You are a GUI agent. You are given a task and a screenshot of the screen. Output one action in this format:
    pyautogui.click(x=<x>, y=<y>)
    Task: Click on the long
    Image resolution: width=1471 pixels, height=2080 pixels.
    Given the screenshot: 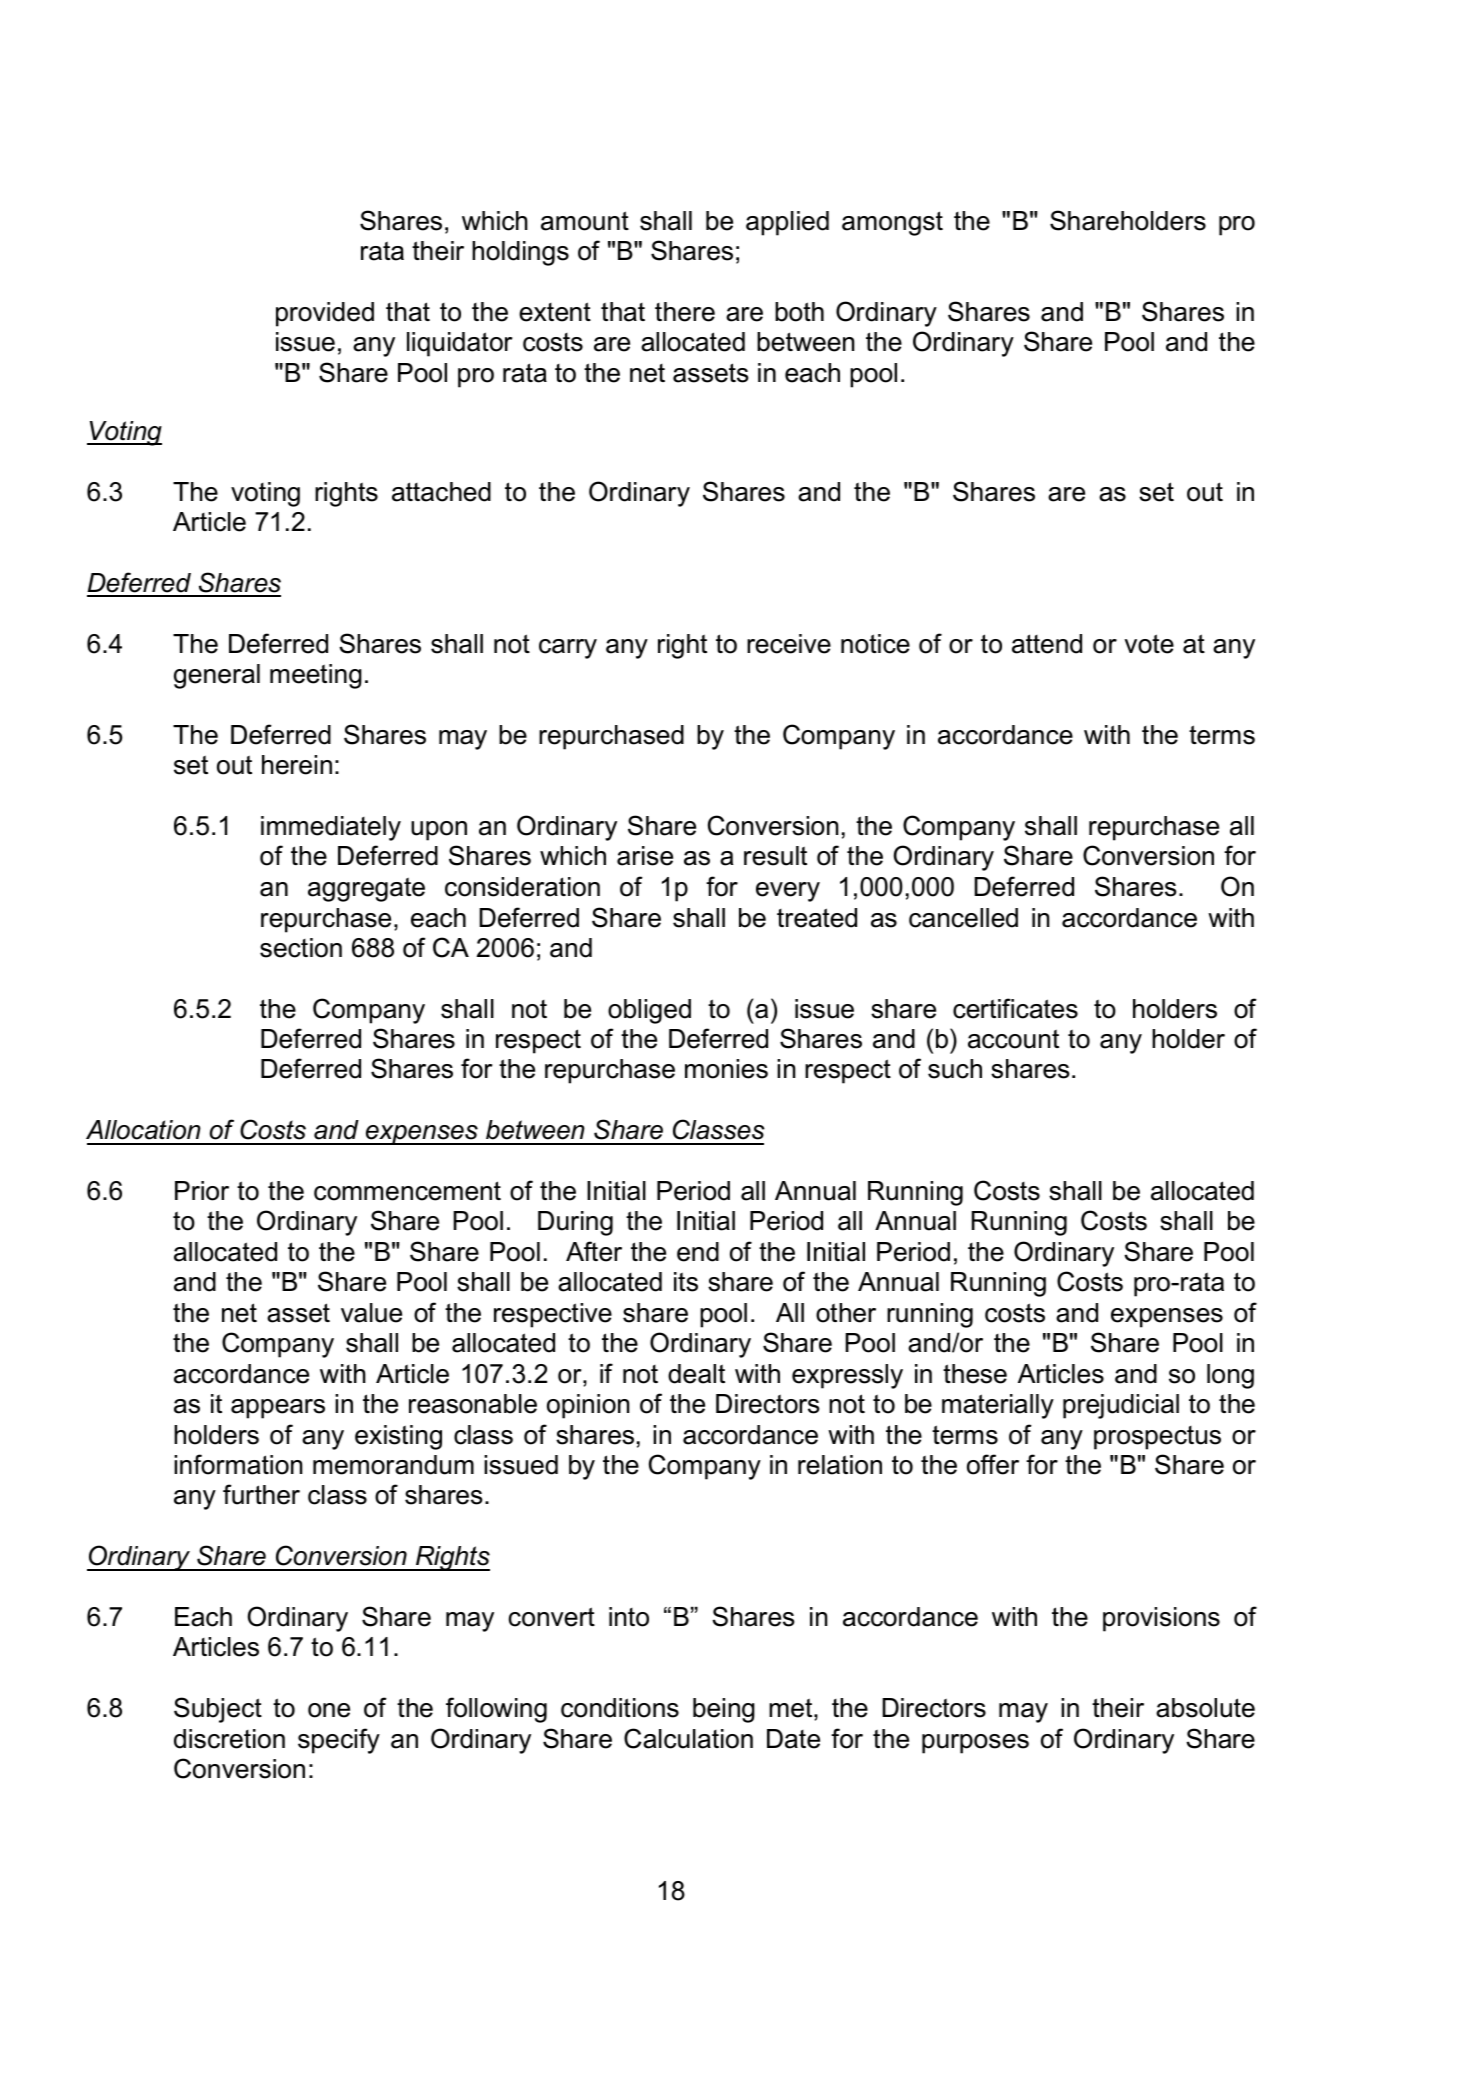 What is the action you would take?
    pyautogui.click(x=1230, y=1376)
